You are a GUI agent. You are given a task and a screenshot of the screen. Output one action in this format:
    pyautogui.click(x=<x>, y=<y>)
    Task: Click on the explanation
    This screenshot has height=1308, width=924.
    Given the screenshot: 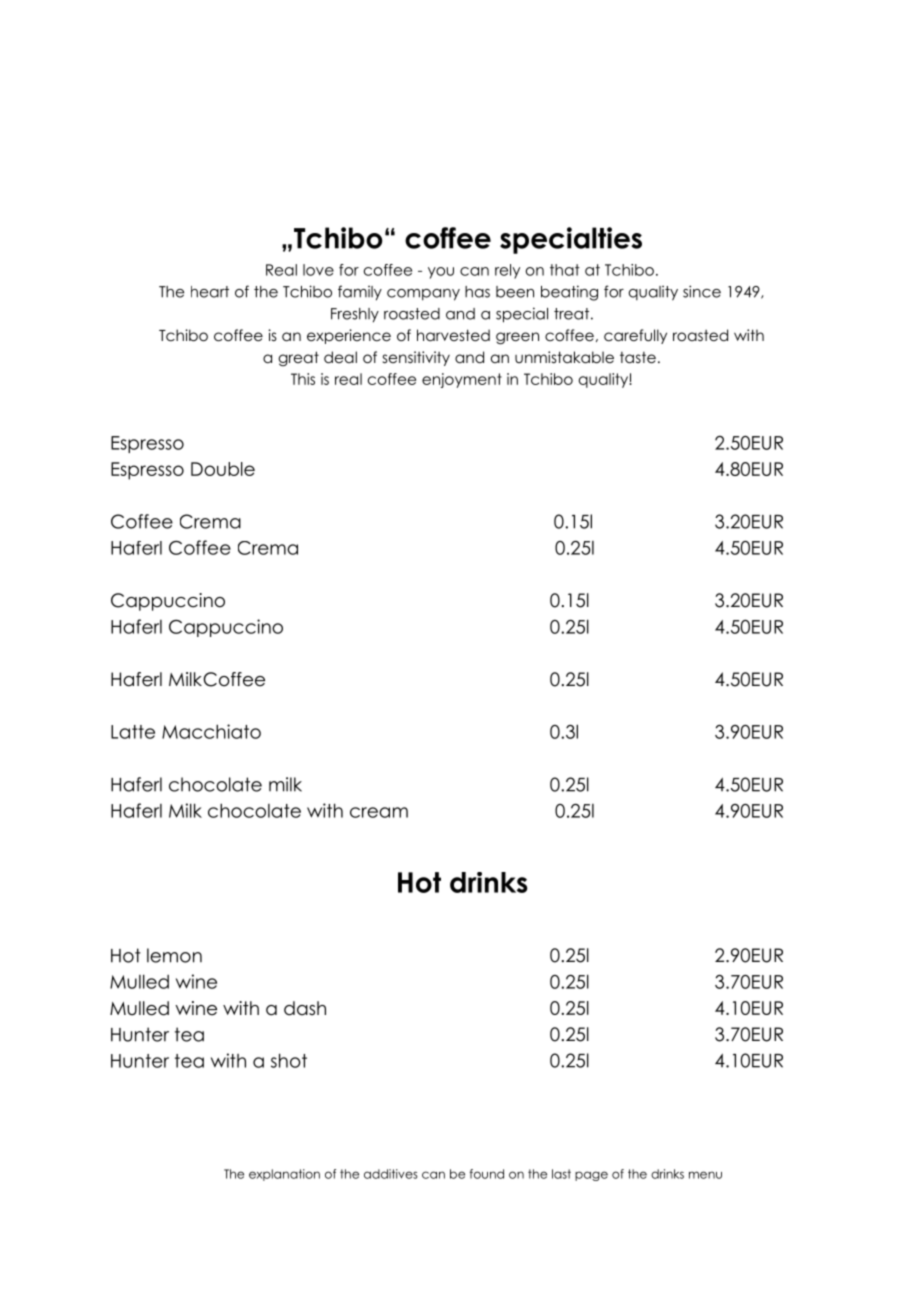 What is the action you would take?
    pyautogui.click(x=284, y=1175)
